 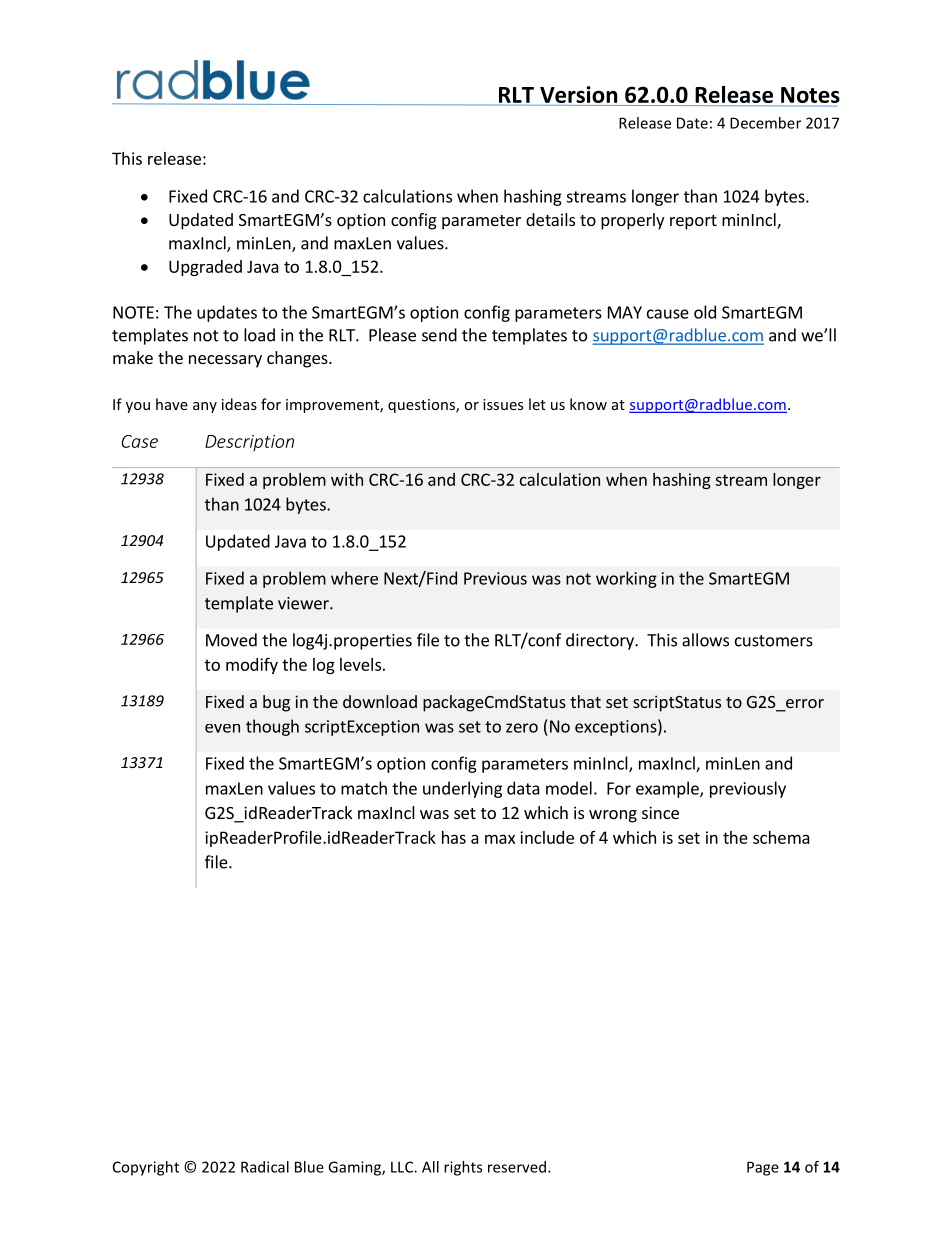 What do you see at coordinates (205, 268) in the screenshot?
I see `Upgraded` at bounding box center [205, 268].
